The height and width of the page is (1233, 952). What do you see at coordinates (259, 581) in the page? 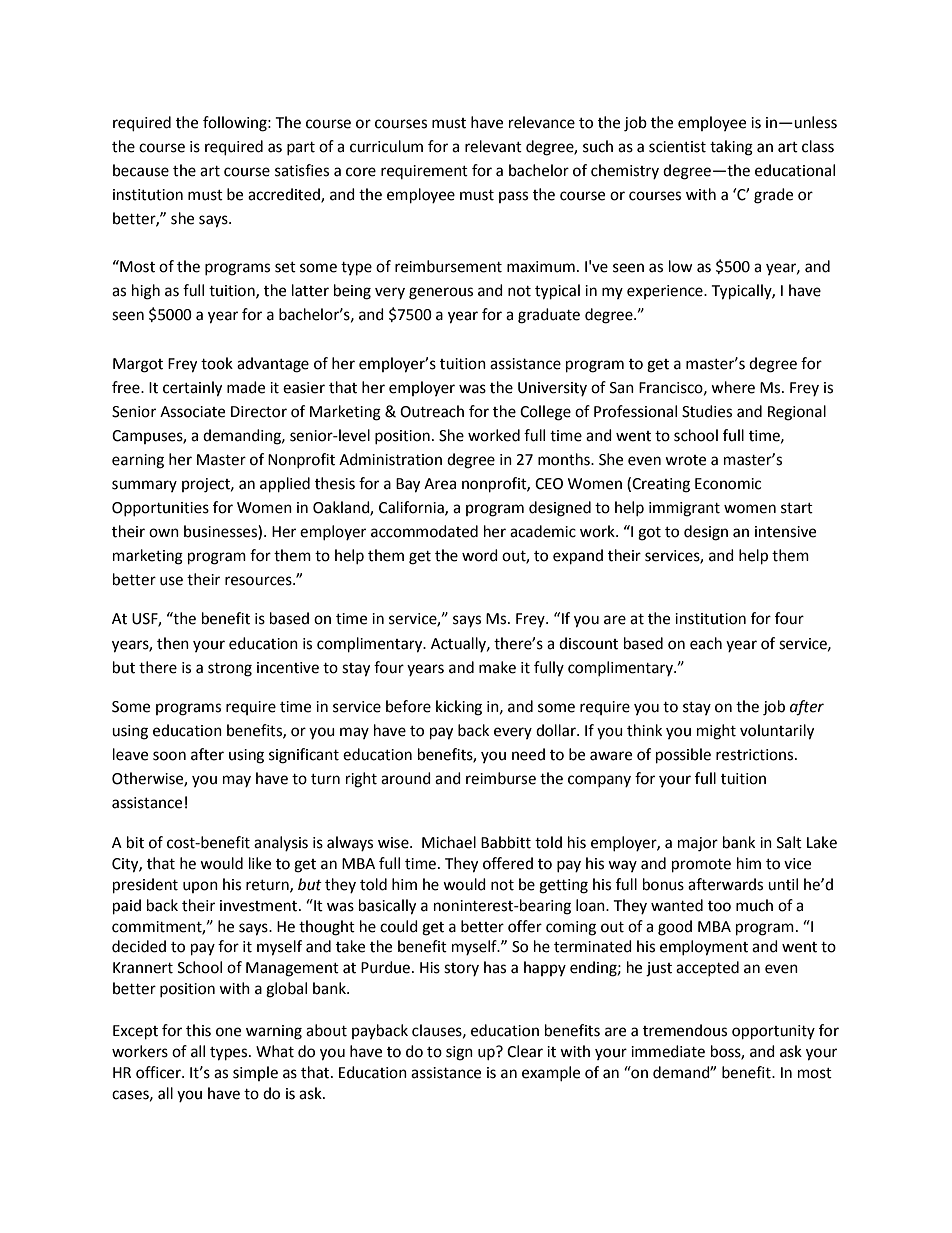
I see `resources` at bounding box center [259, 581].
